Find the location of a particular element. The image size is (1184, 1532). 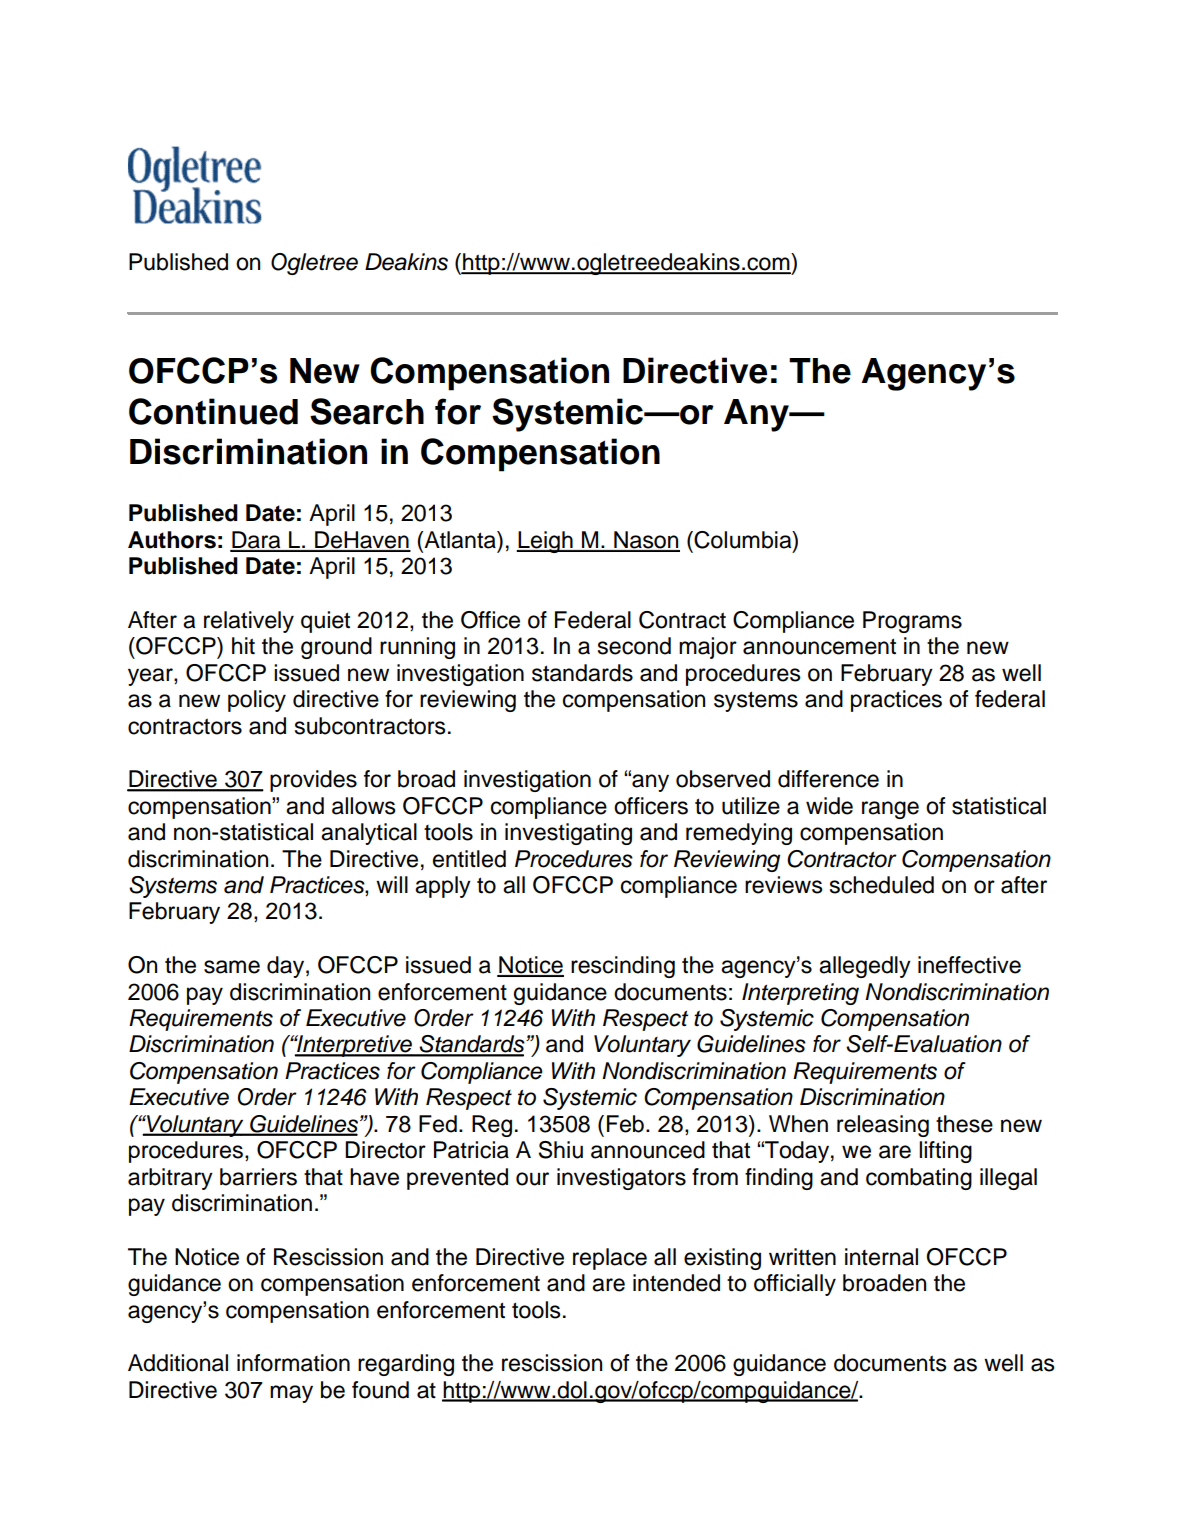

Programs is located at coordinates (912, 622).
